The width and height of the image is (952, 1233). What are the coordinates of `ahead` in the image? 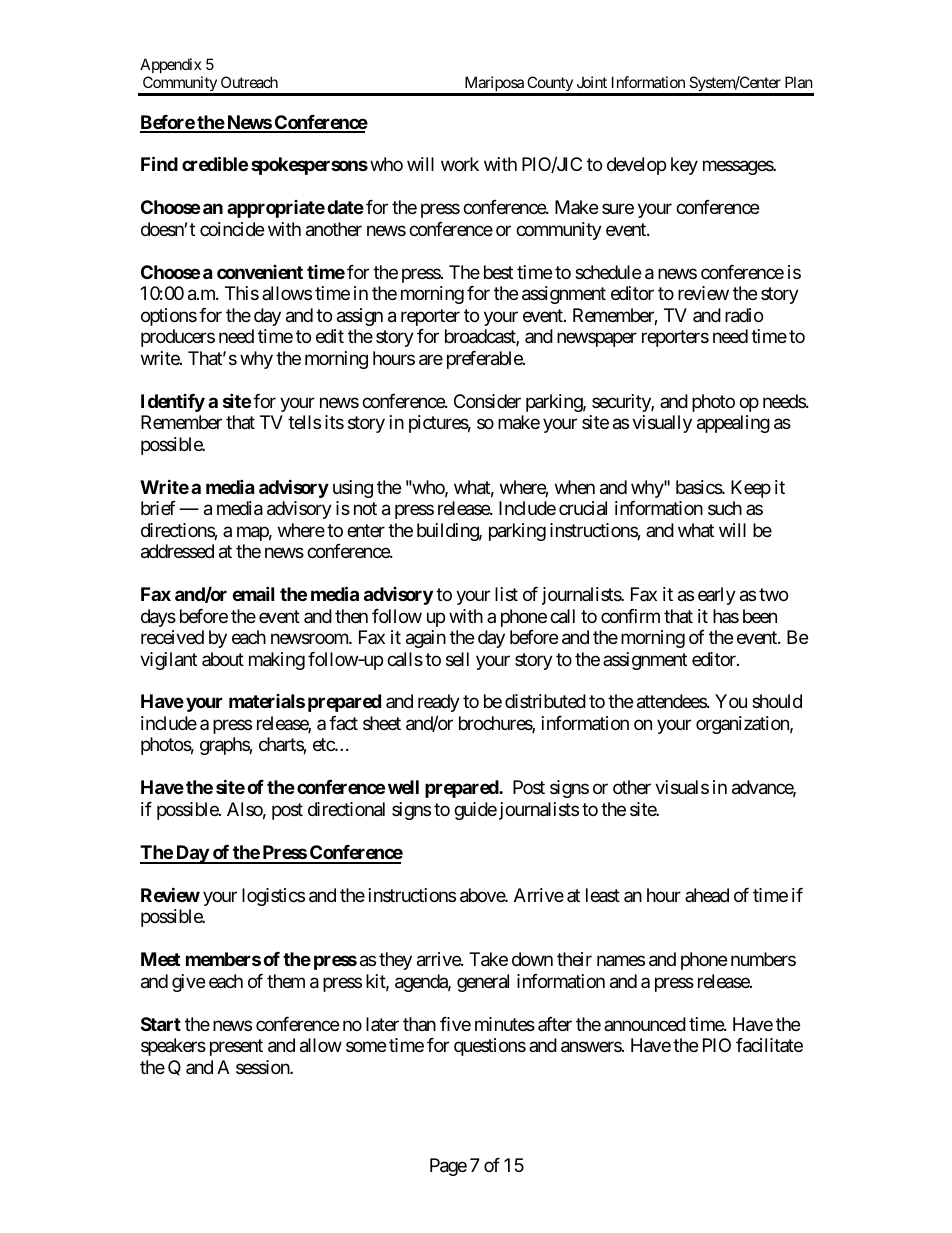 It's located at (707, 895).
